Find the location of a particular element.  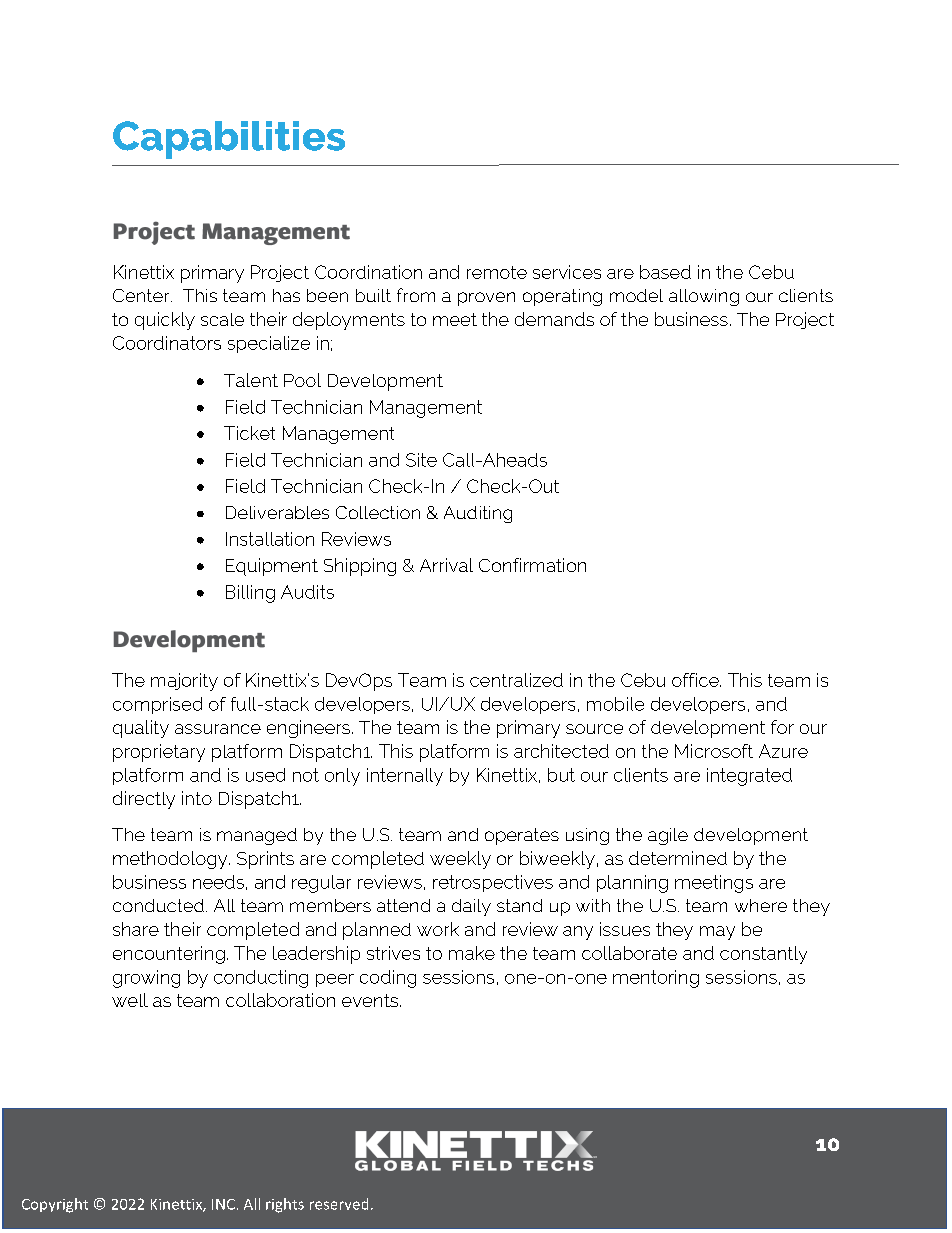

INC is located at coordinates (223, 1204).
